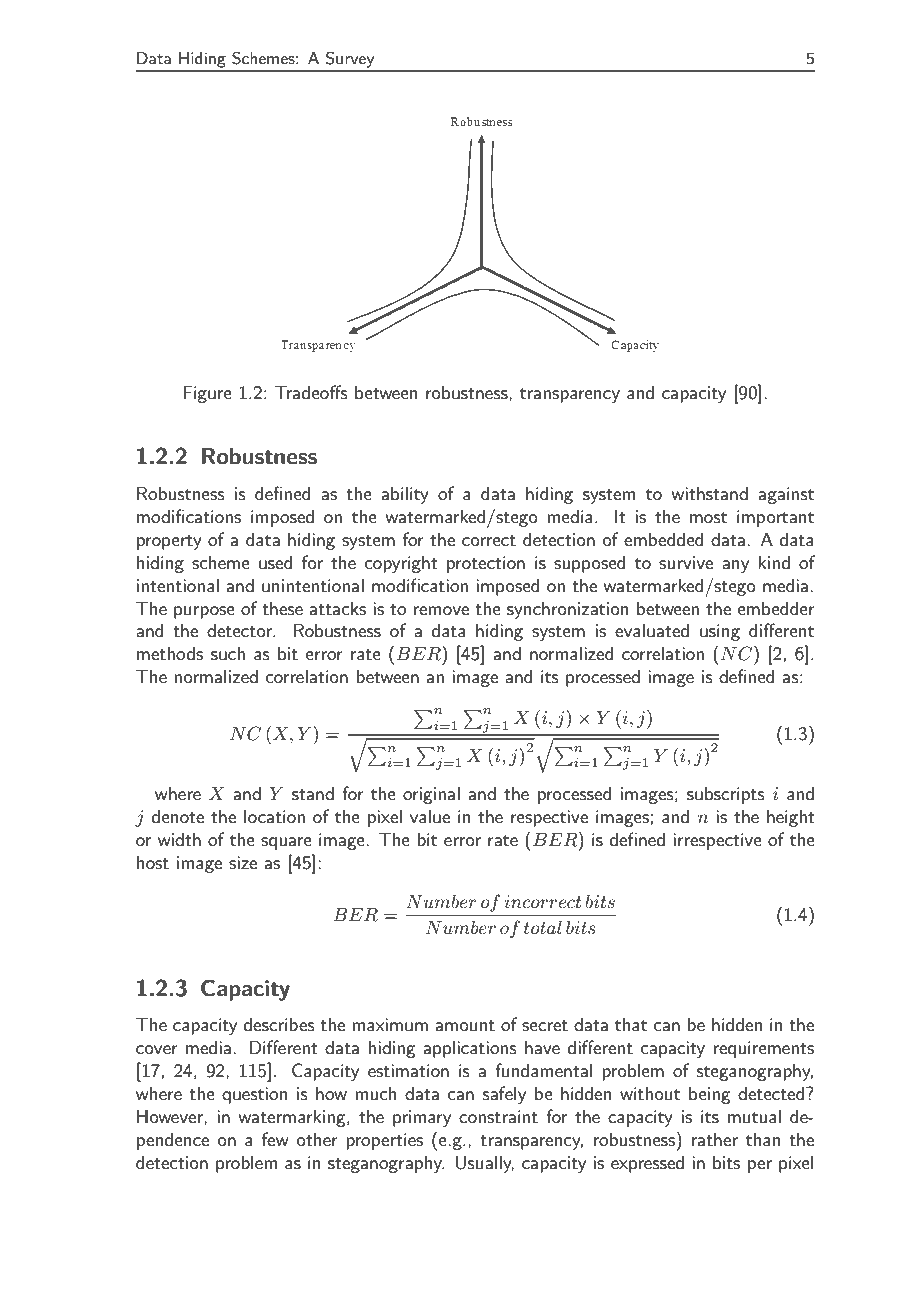  Describe the element at coordinates (786, 495) in the screenshot. I see `against` at that location.
